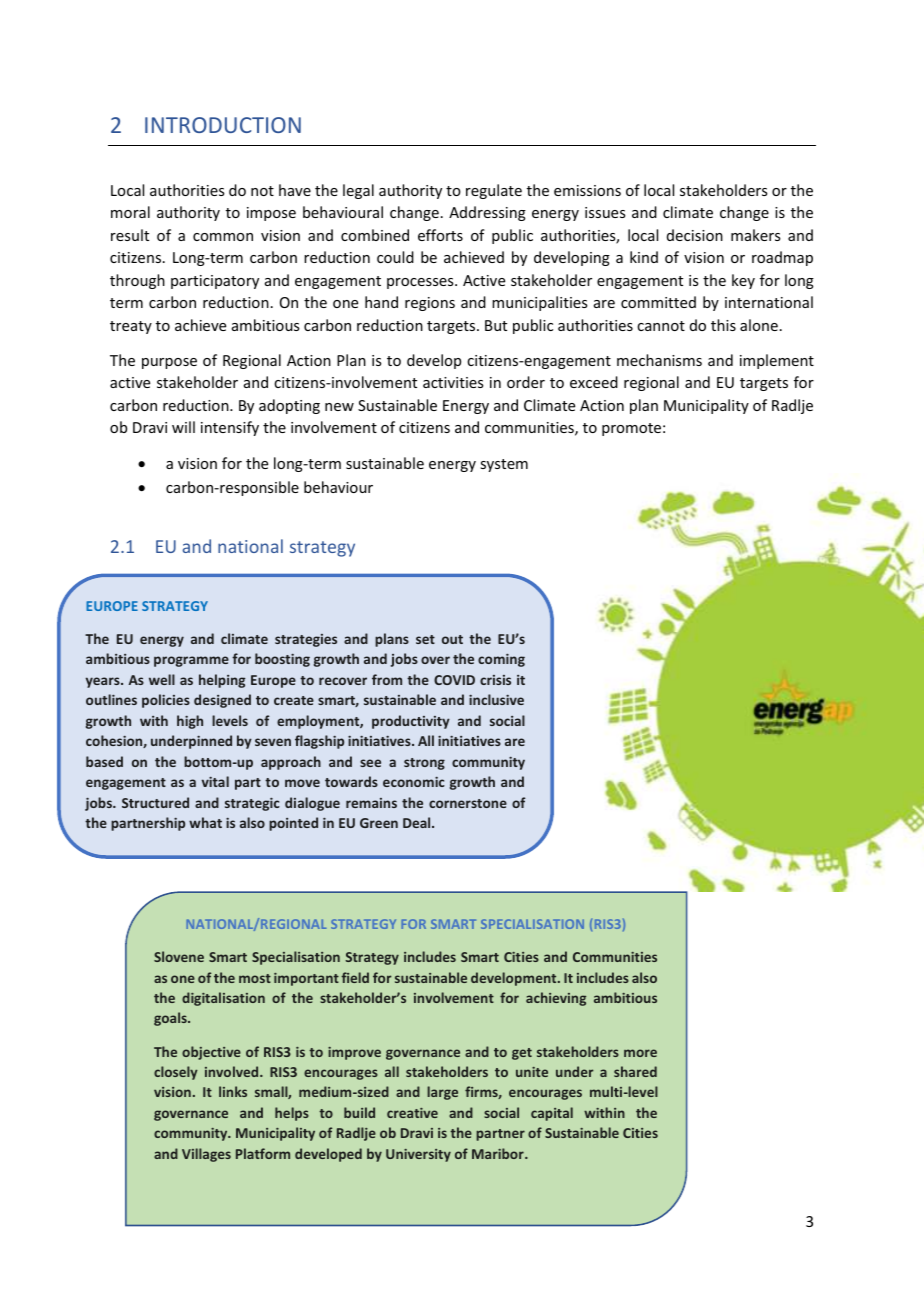 This image has height=1308, width=924. What do you see at coordinates (494, 191) in the image?
I see `regulate` at bounding box center [494, 191].
